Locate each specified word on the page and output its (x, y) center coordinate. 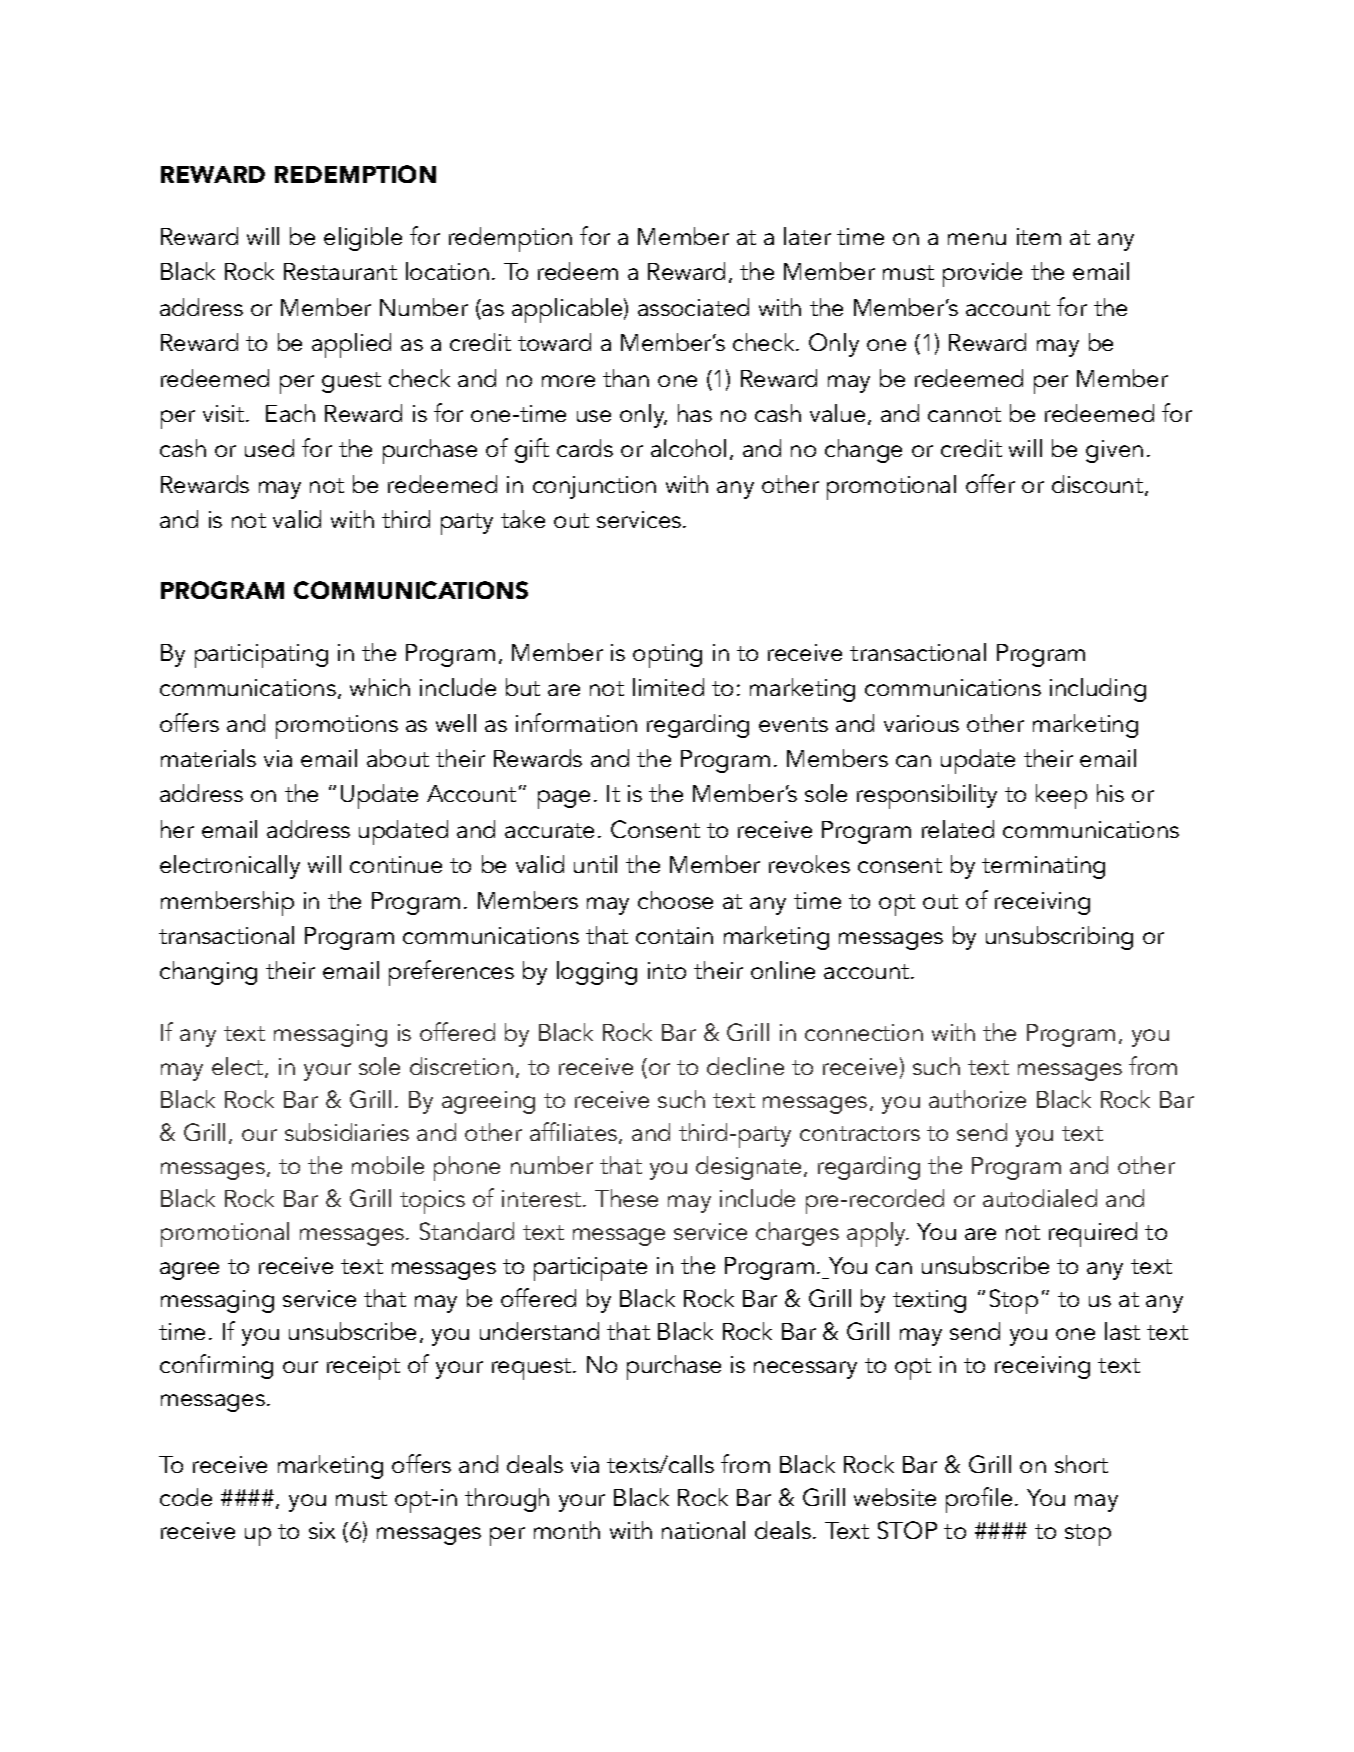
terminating (1043, 867)
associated (693, 307)
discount (1099, 485)
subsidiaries (347, 1132)
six (322, 1530)
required (1093, 1234)
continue (396, 864)
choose (675, 900)
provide (982, 274)
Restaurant (340, 271)
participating (261, 656)
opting (667, 656)
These (626, 1198)
